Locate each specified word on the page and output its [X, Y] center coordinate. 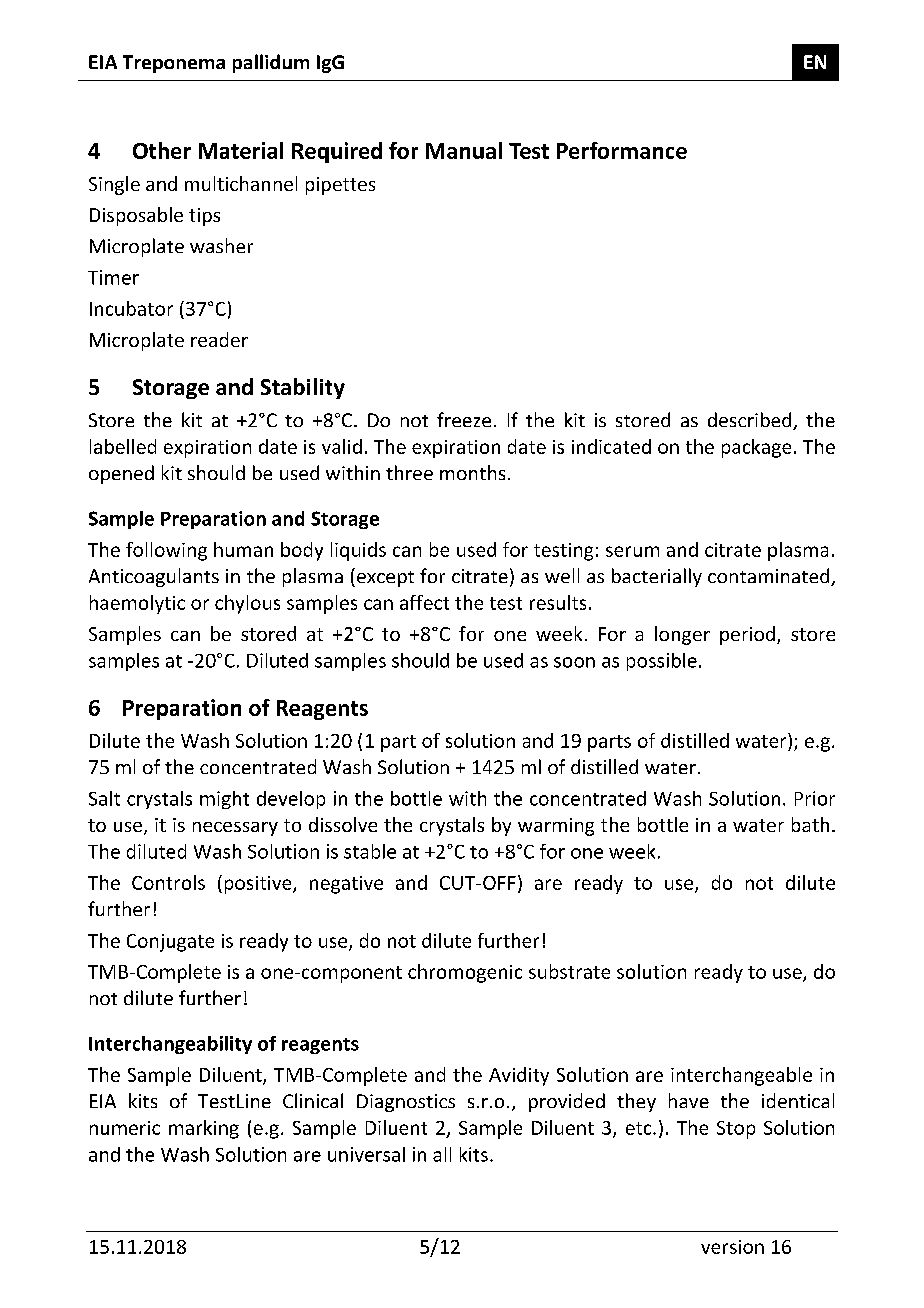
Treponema [174, 64]
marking [204, 1129]
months [472, 472]
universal [366, 1154]
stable [370, 851]
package [756, 448]
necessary [235, 829]
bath [810, 824]
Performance [622, 150]
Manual [464, 150]
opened [121, 474]
